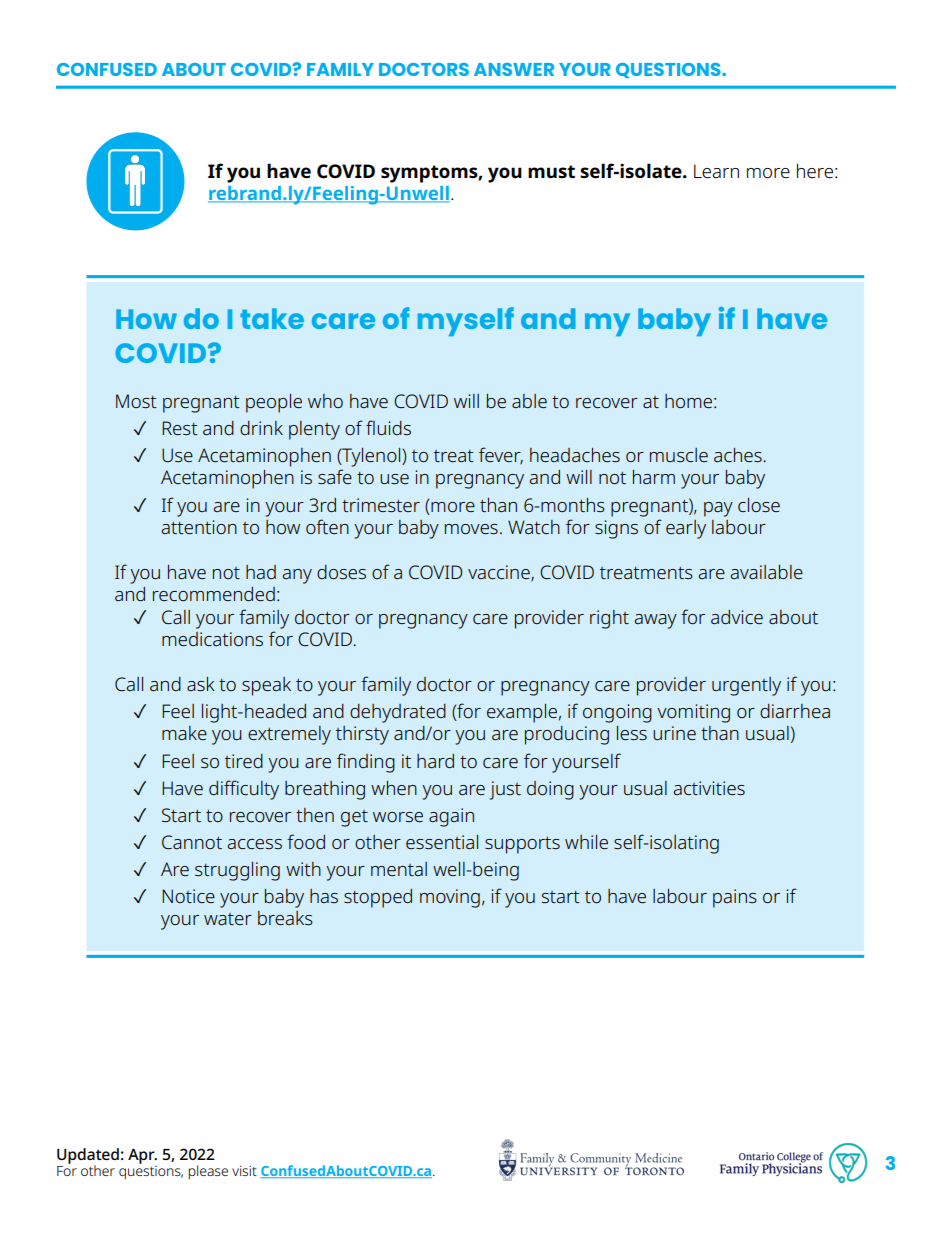  What do you see at coordinates (679, 455) in the screenshot?
I see `muscle` at bounding box center [679, 455].
